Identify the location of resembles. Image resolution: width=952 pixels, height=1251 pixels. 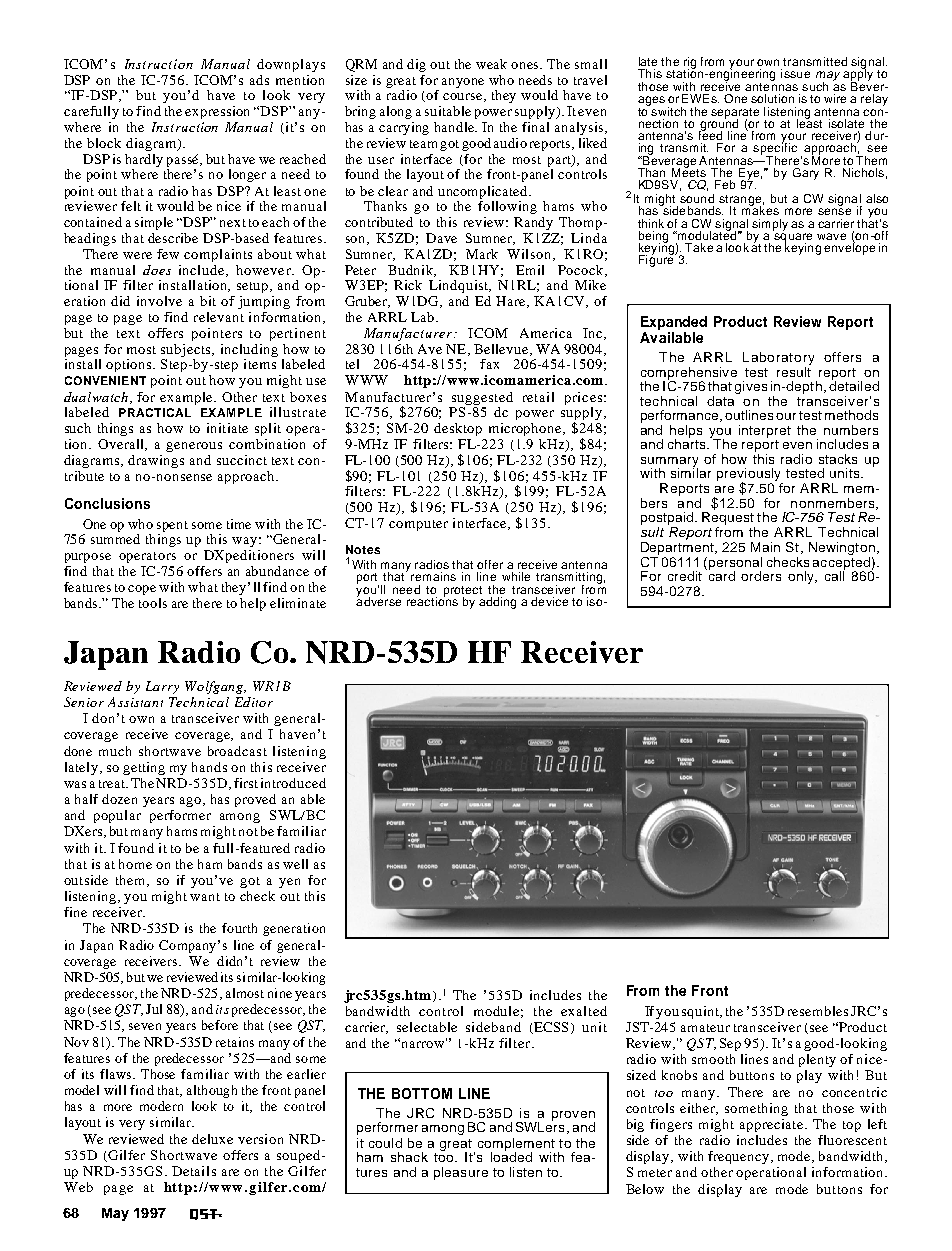
(818, 1011).
